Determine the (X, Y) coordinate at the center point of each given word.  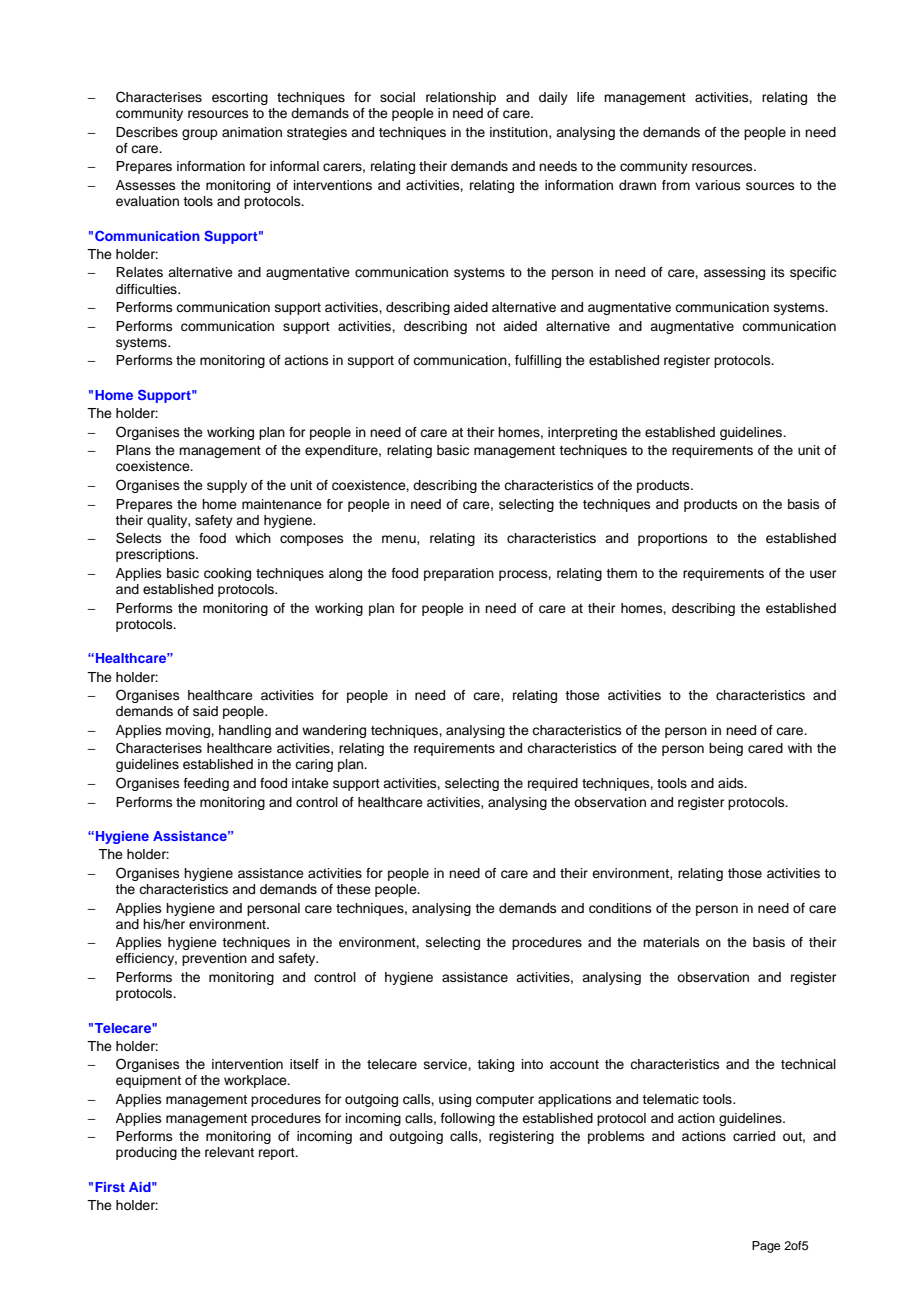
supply (227, 486)
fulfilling (538, 361)
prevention (214, 959)
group (200, 134)
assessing (734, 273)
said (205, 711)
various (718, 185)
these (353, 889)
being (726, 749)
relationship (461, 98)
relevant (229, 1152)
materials (671, 942)
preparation (459, 574)
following (468, 1119)
